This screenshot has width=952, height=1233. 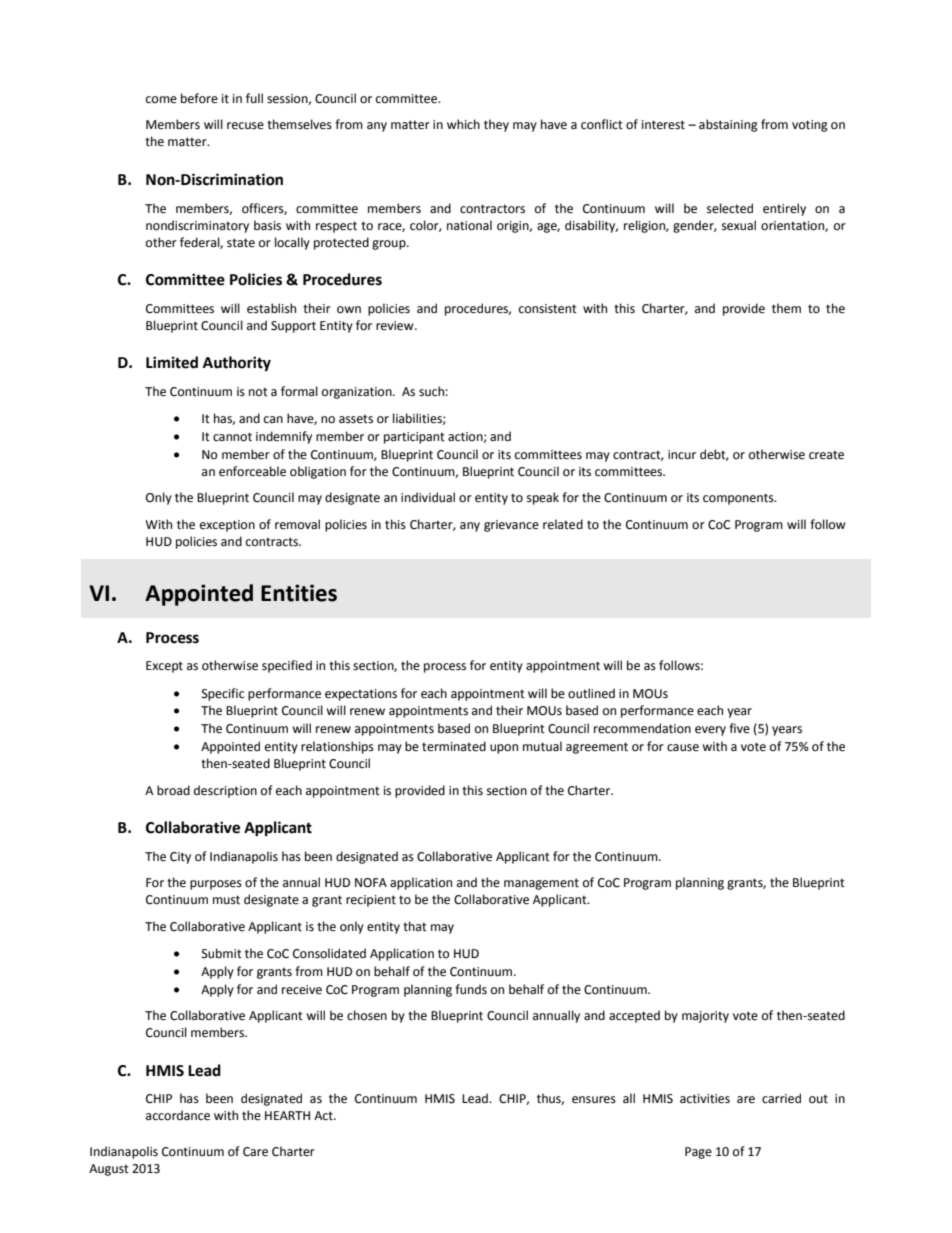 I want to click on components, so click(x=739, y=499).
